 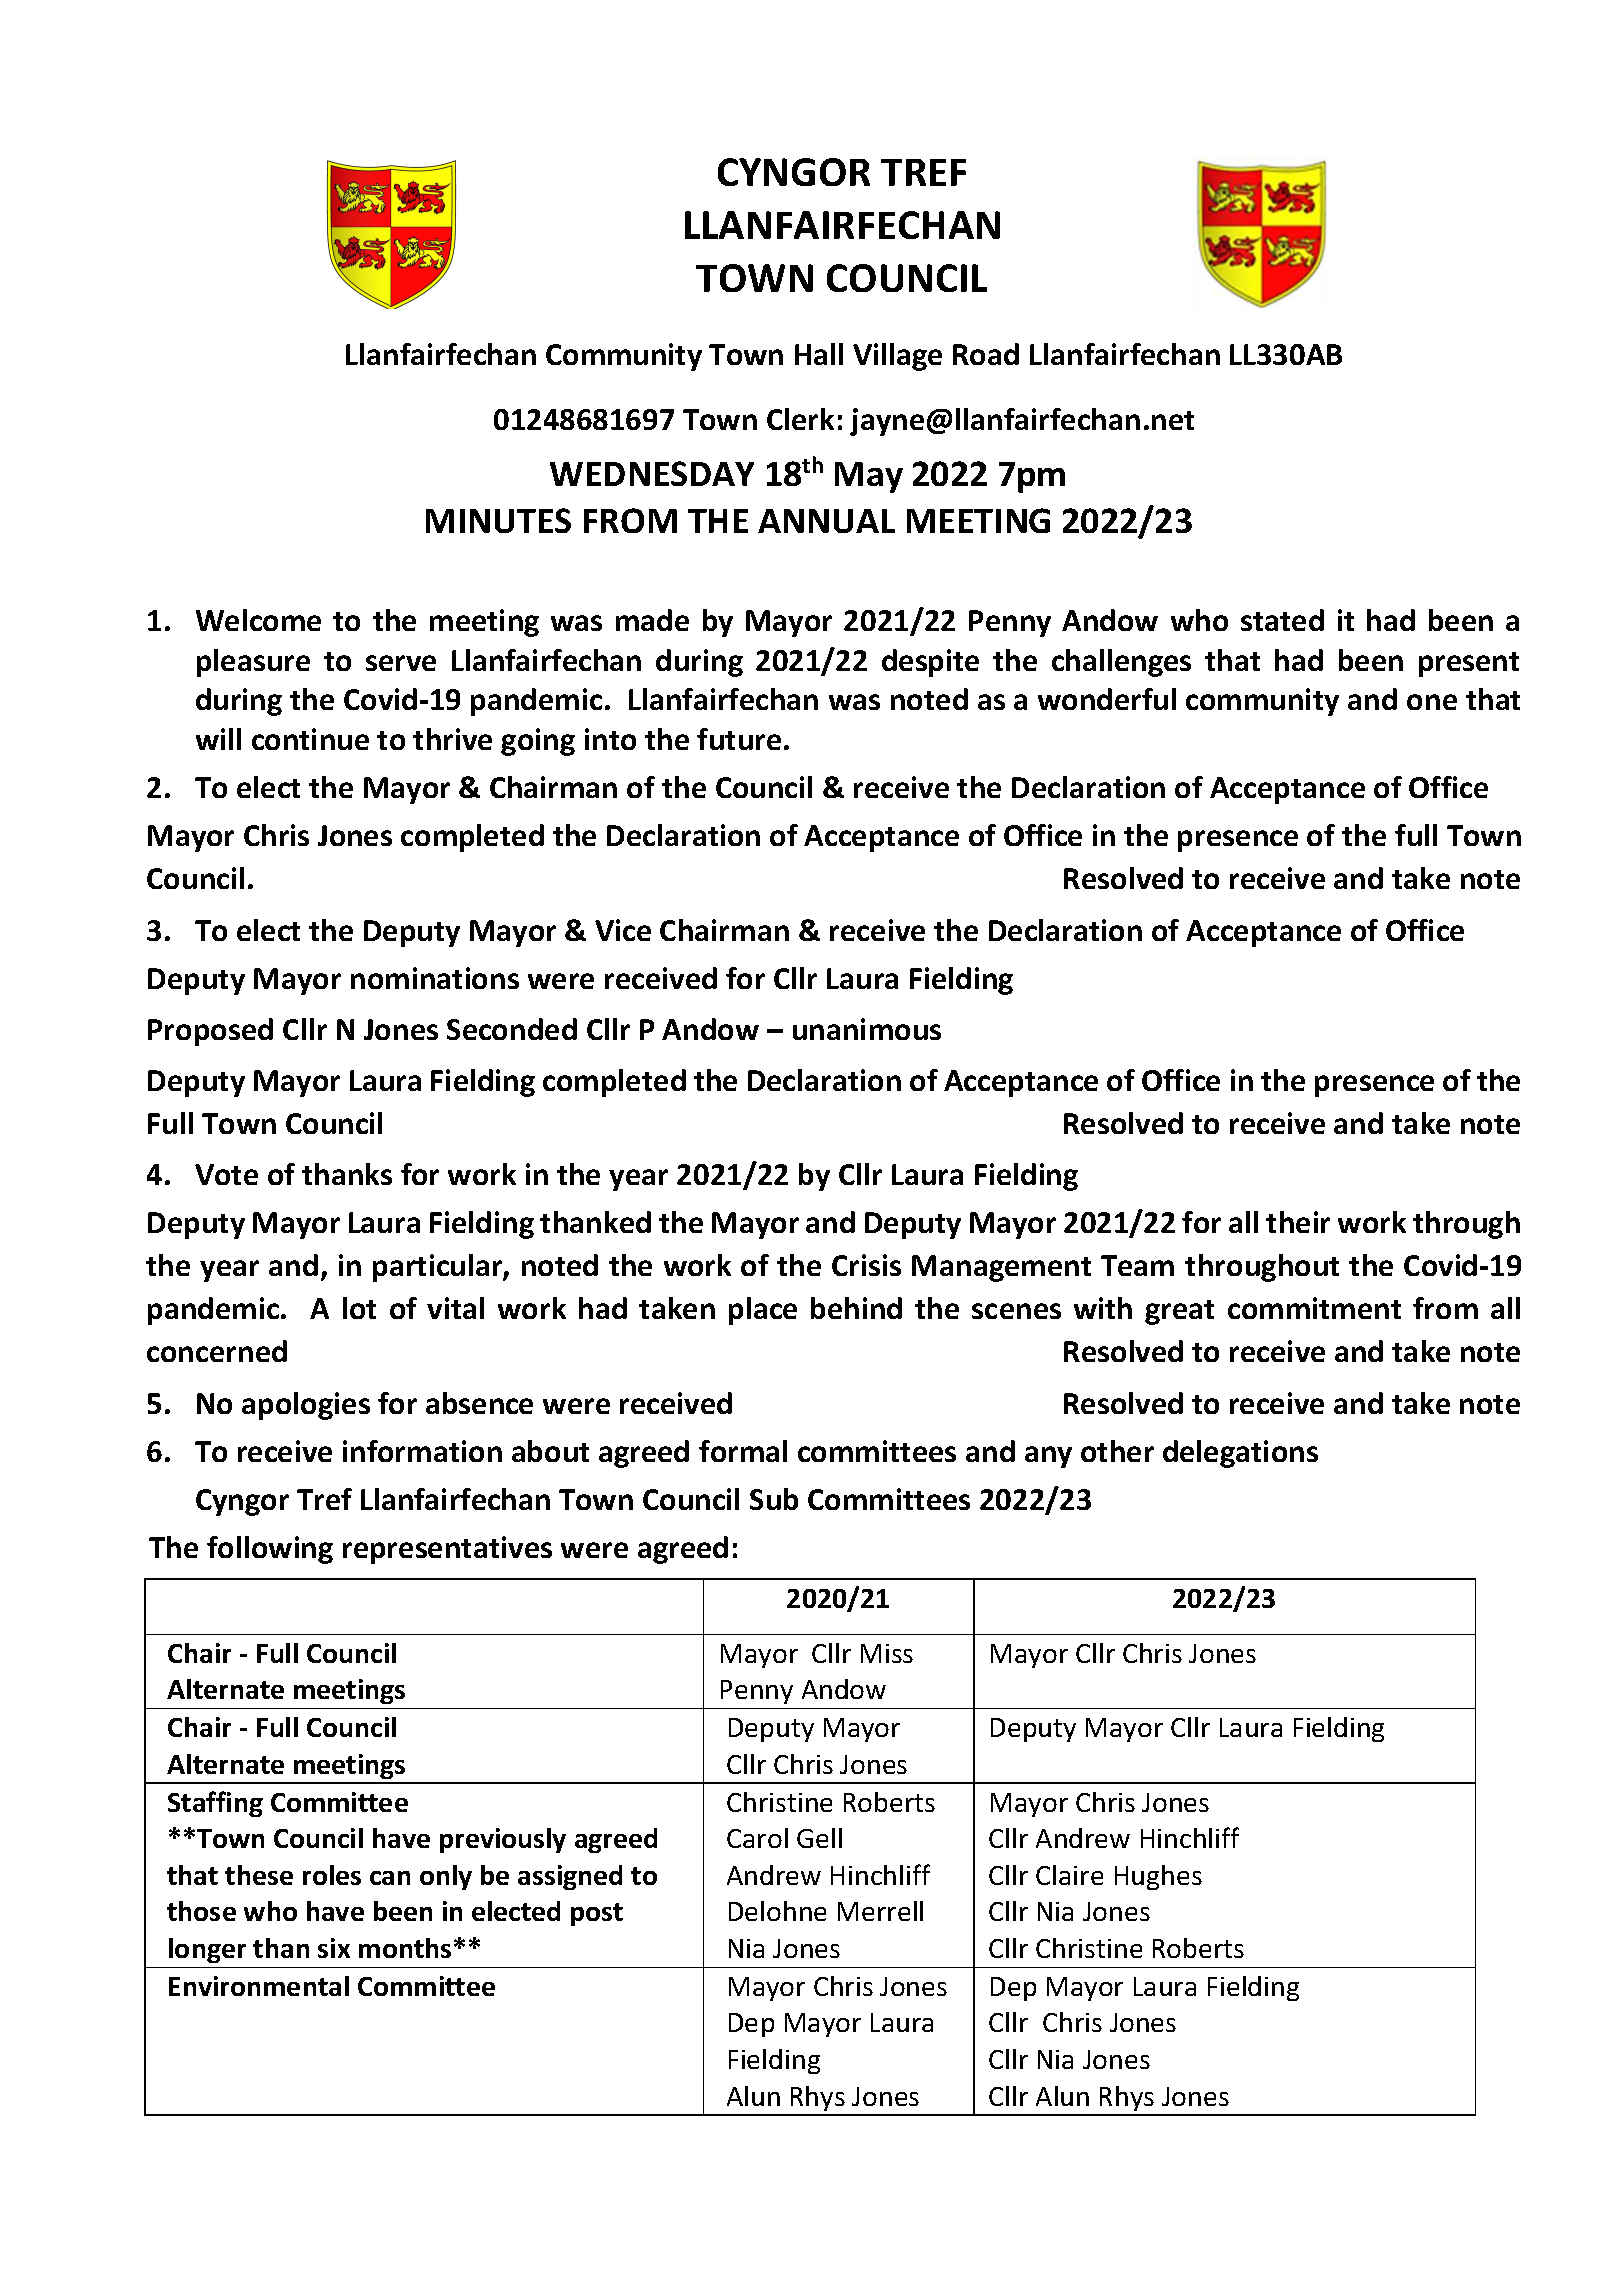 I want to click on Carol, so click(x=757, y=1838).
